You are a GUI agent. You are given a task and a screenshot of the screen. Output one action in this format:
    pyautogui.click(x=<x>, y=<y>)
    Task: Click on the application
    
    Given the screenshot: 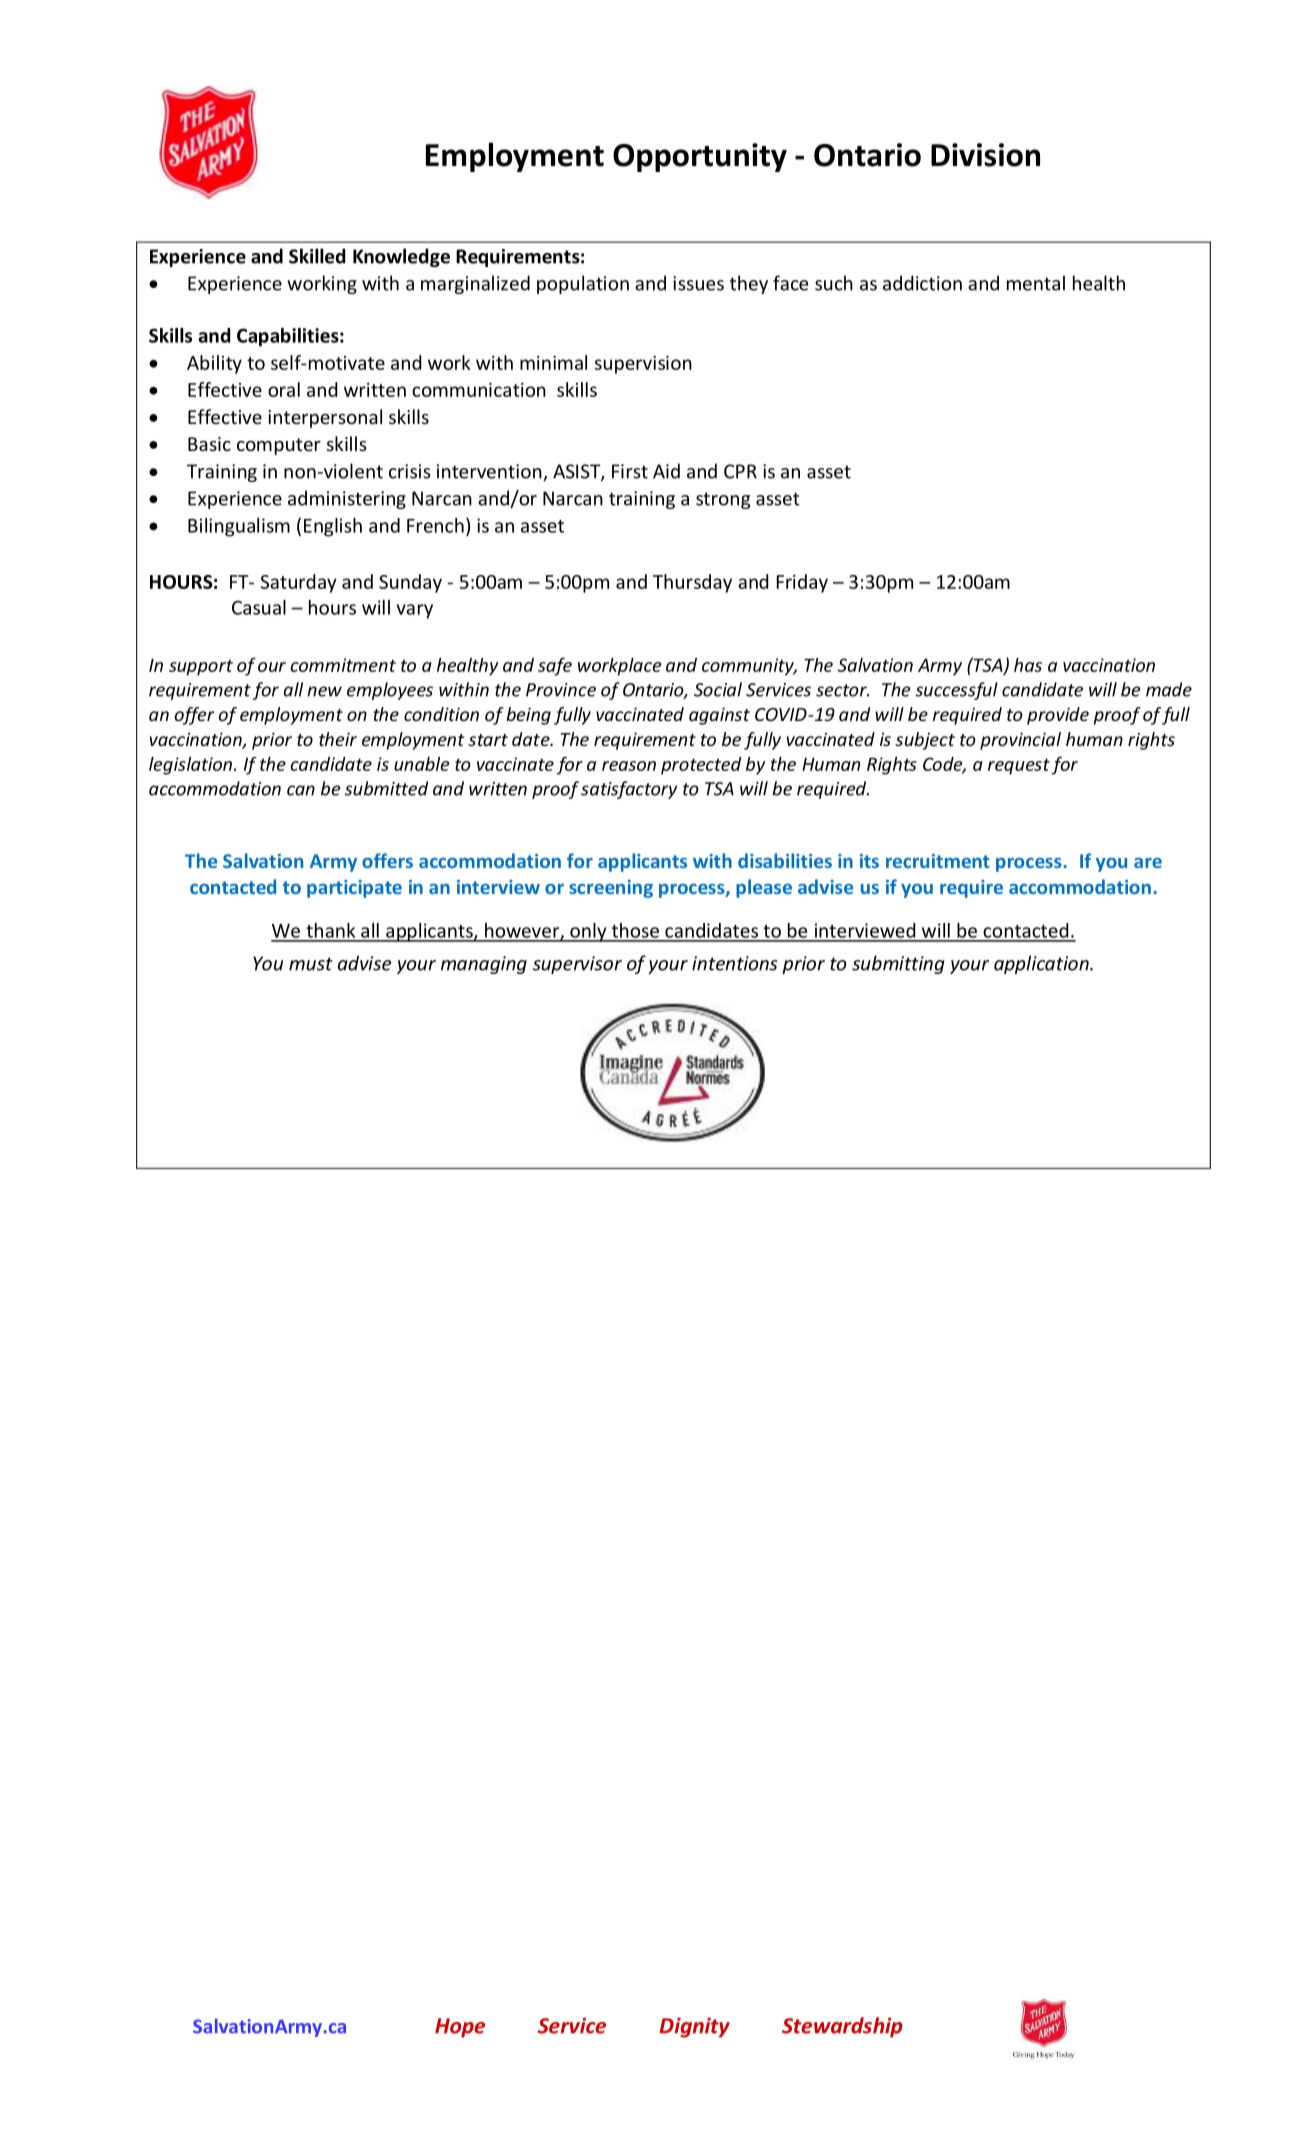 What is the action you would take?
    pyautogui.click(x=1042, y=964)
